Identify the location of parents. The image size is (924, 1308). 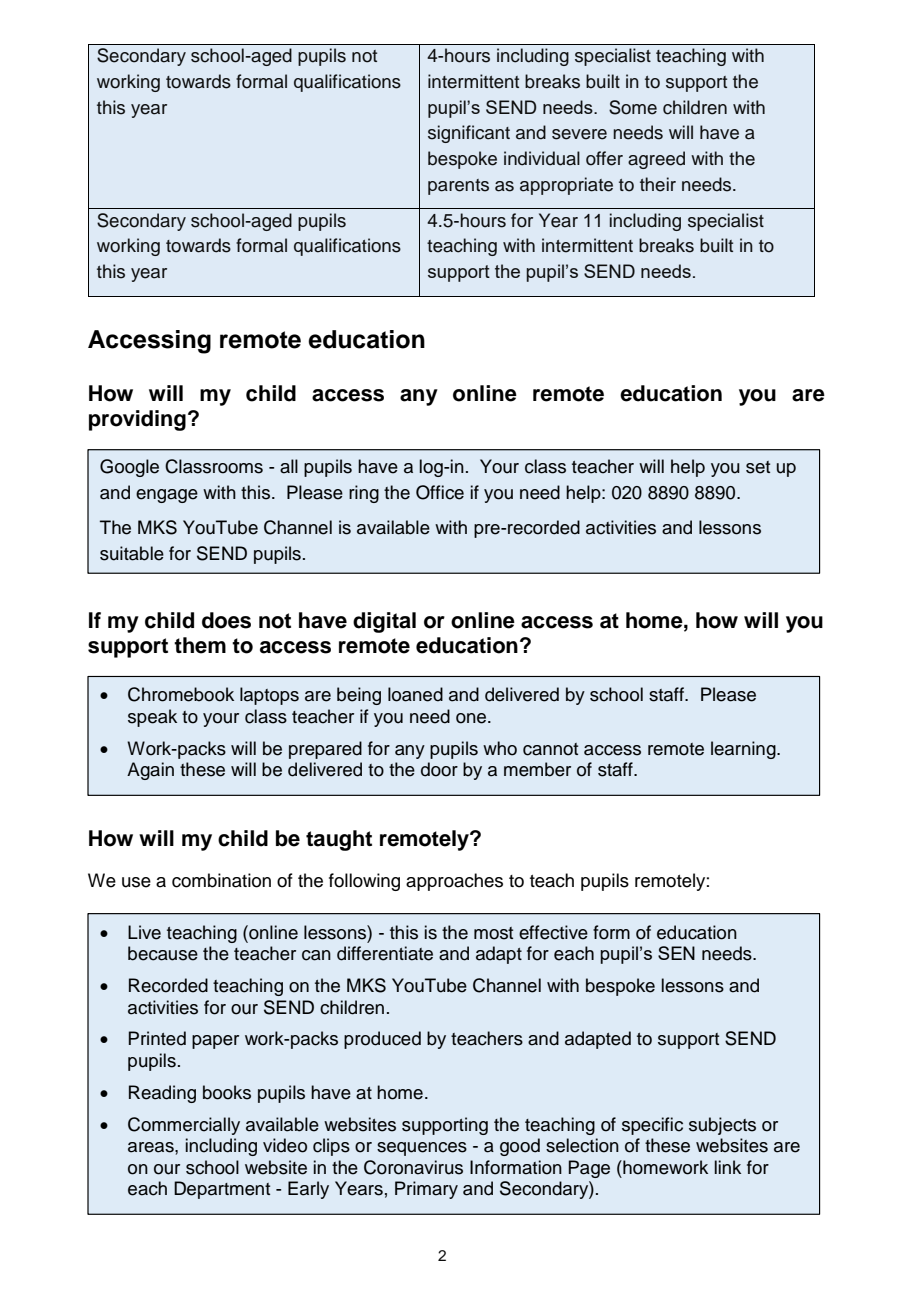
(458, 187).
